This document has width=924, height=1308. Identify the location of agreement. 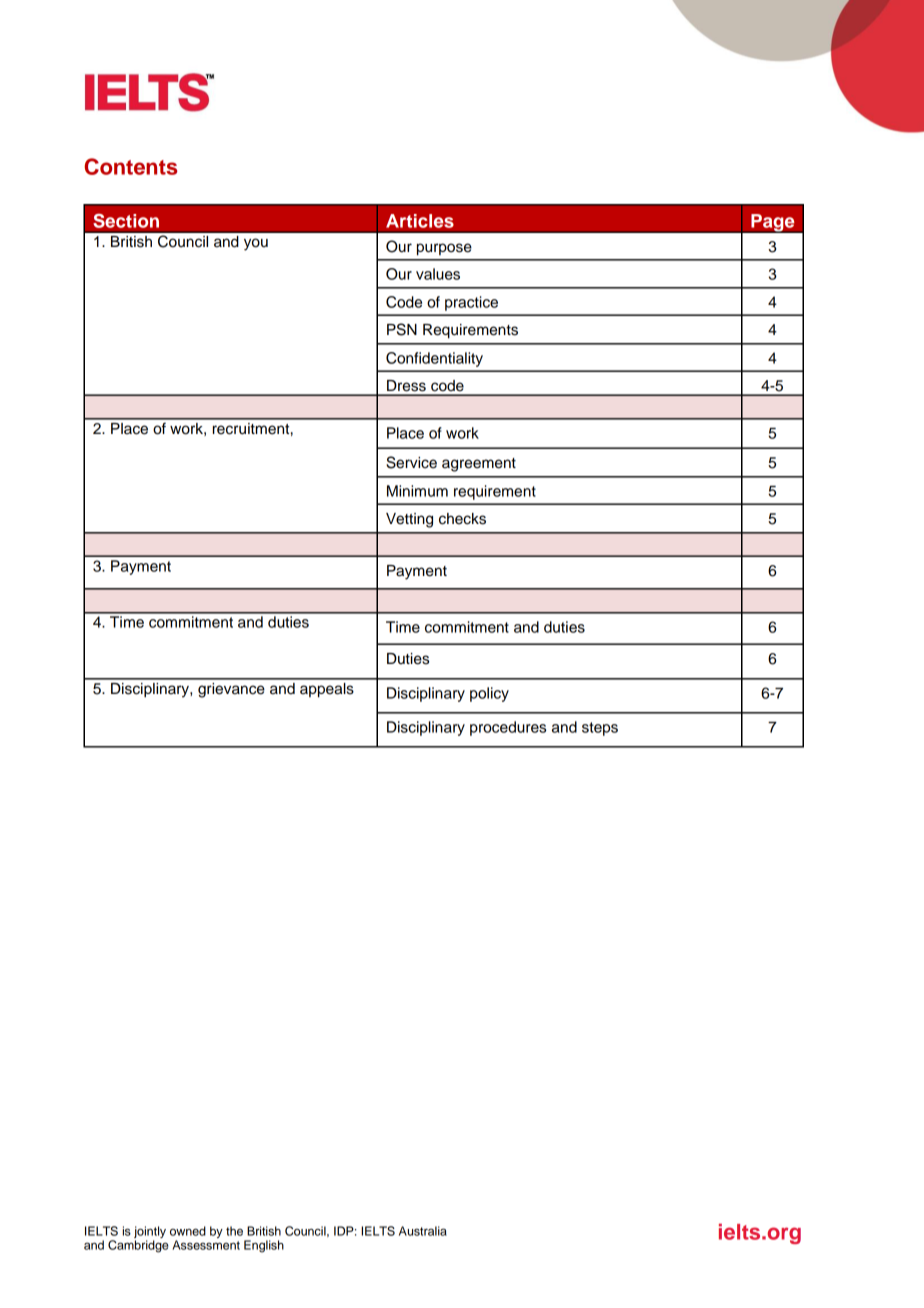
(479, 465).
